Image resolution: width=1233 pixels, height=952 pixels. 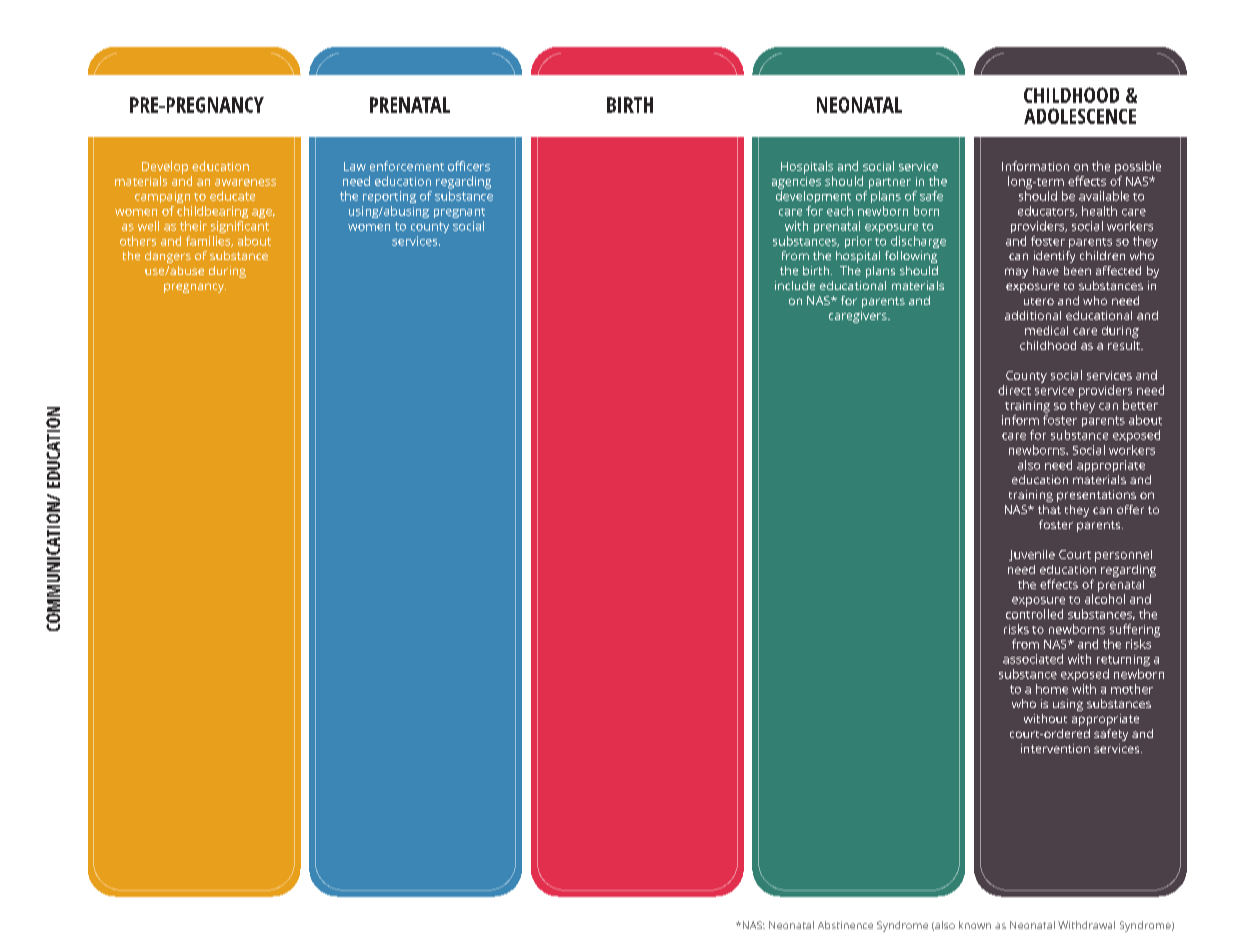 I want to click on agencies, so click(x=796, y=183).
